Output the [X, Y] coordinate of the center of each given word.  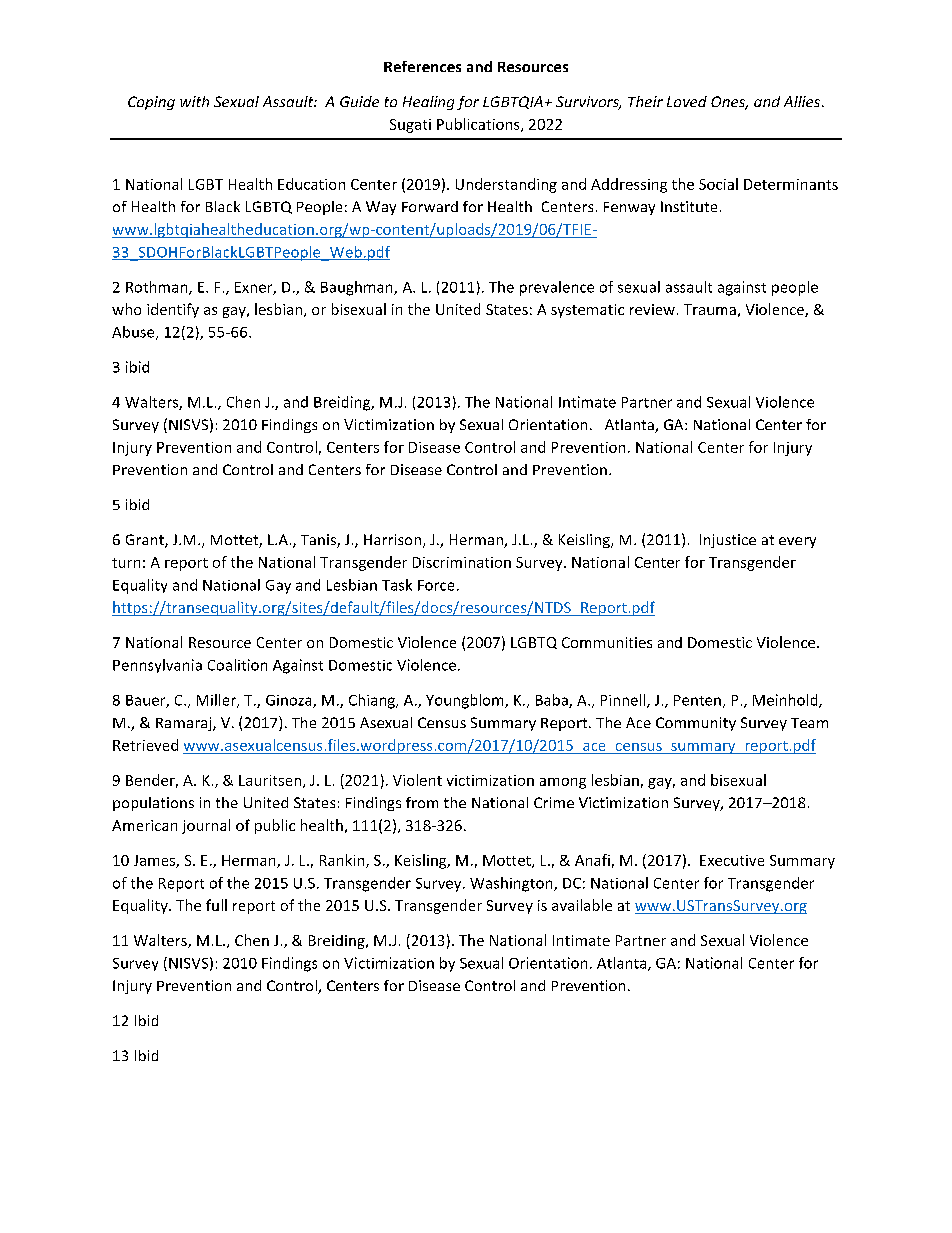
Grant [146, 541]
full [216, 905]
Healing [428, 103]
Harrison [392, 539]
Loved [687, 101]
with [194, 101]
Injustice [728, 541]
